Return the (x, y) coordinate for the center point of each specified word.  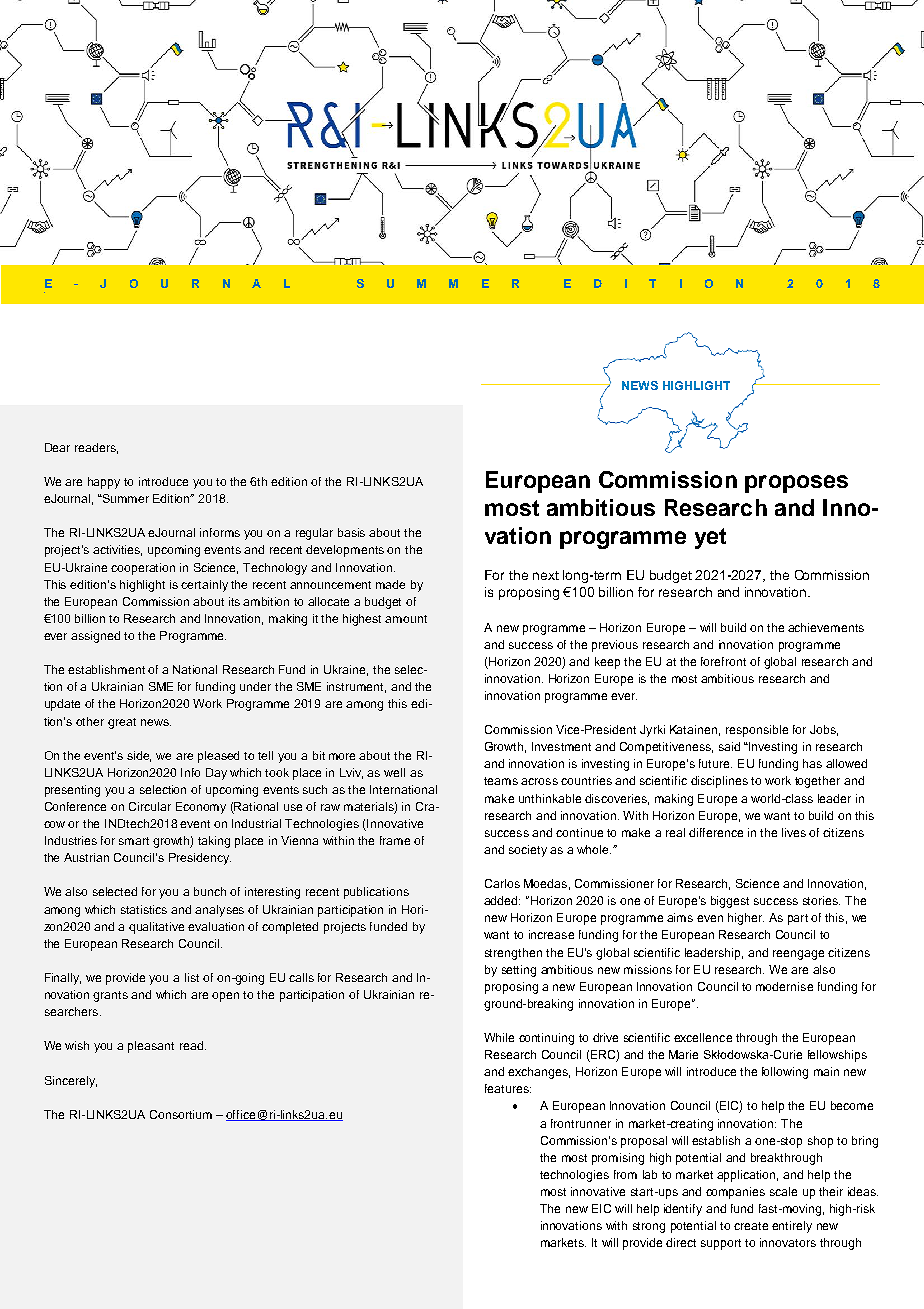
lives (794, 832)
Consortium (181, 1114)
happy (104, 483)
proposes (796, 484)
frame (395, 840)
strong (649, 1227)
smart (134, 841)
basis (351, 532)
